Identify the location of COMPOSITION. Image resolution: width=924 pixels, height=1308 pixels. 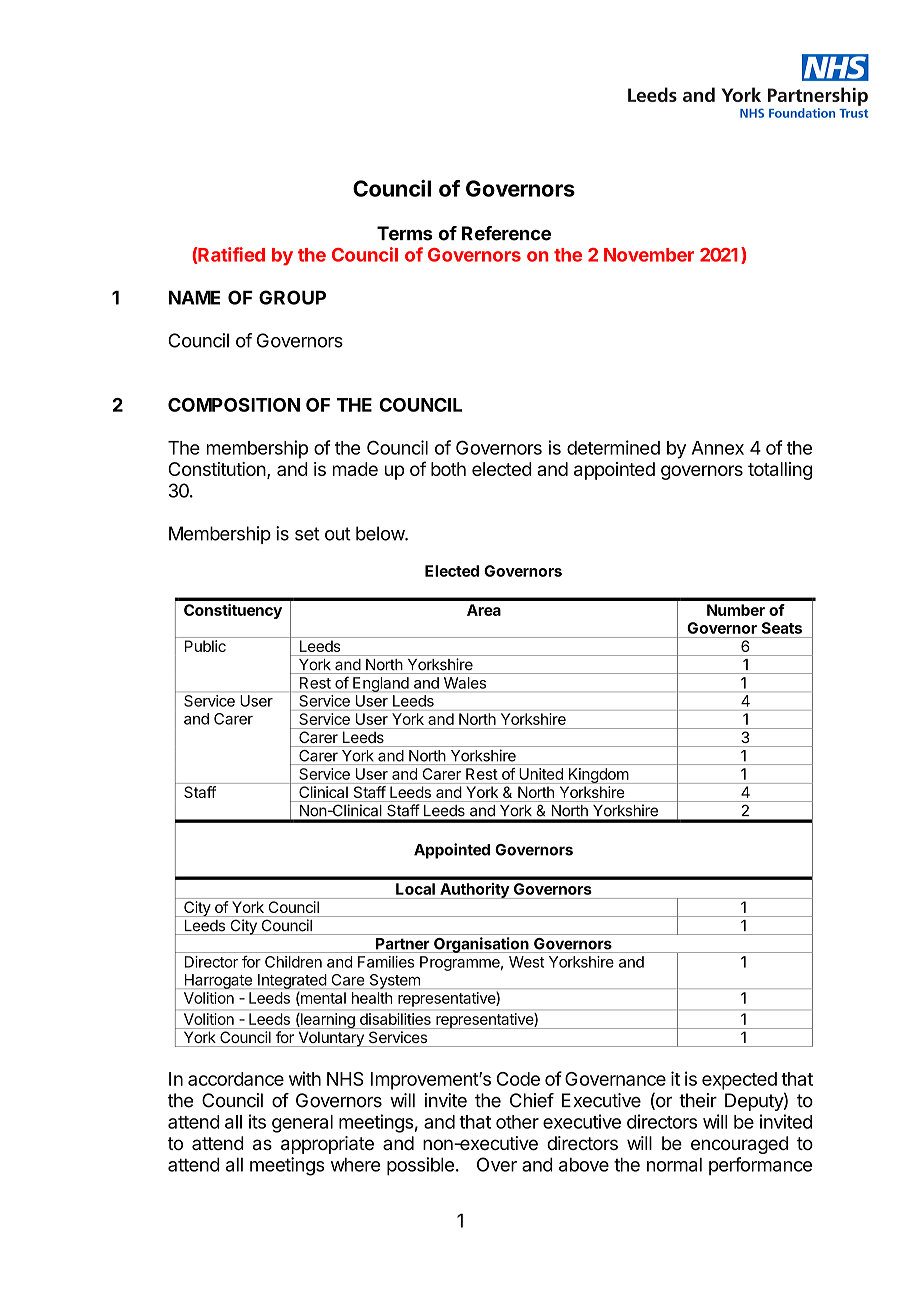
(234, 405).
